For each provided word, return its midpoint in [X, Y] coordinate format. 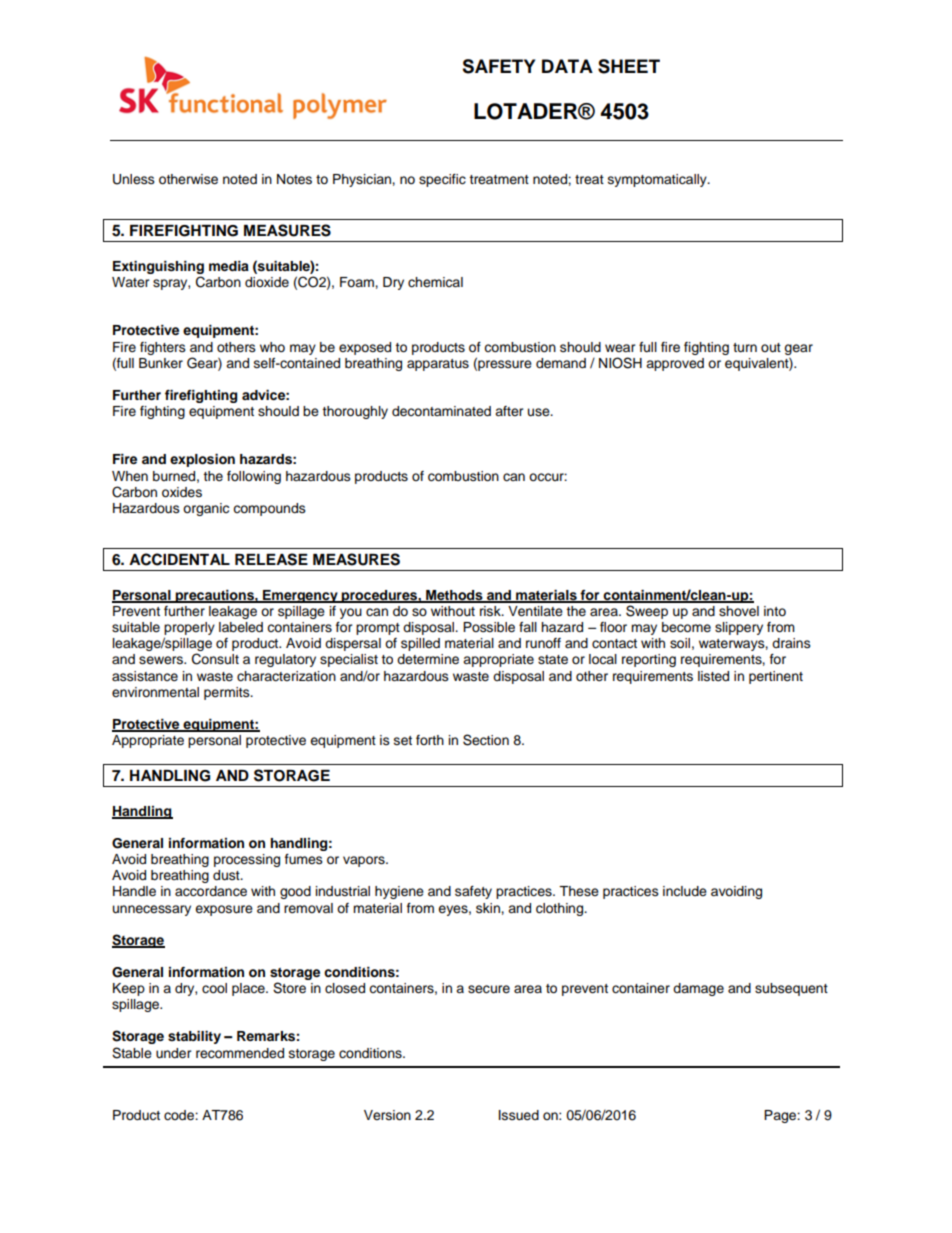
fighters [163, 348]
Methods [454, 596]
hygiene [399, 892]
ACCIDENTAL [179, 559]
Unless [134, 179]
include [685, 891]
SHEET [629, 66]
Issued [519, 1115]
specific [442, 180]
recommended [240, 1053]
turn [745, 347]
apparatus [438, 365]
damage [698, 989]
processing [247, 860]
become [686, 627]
